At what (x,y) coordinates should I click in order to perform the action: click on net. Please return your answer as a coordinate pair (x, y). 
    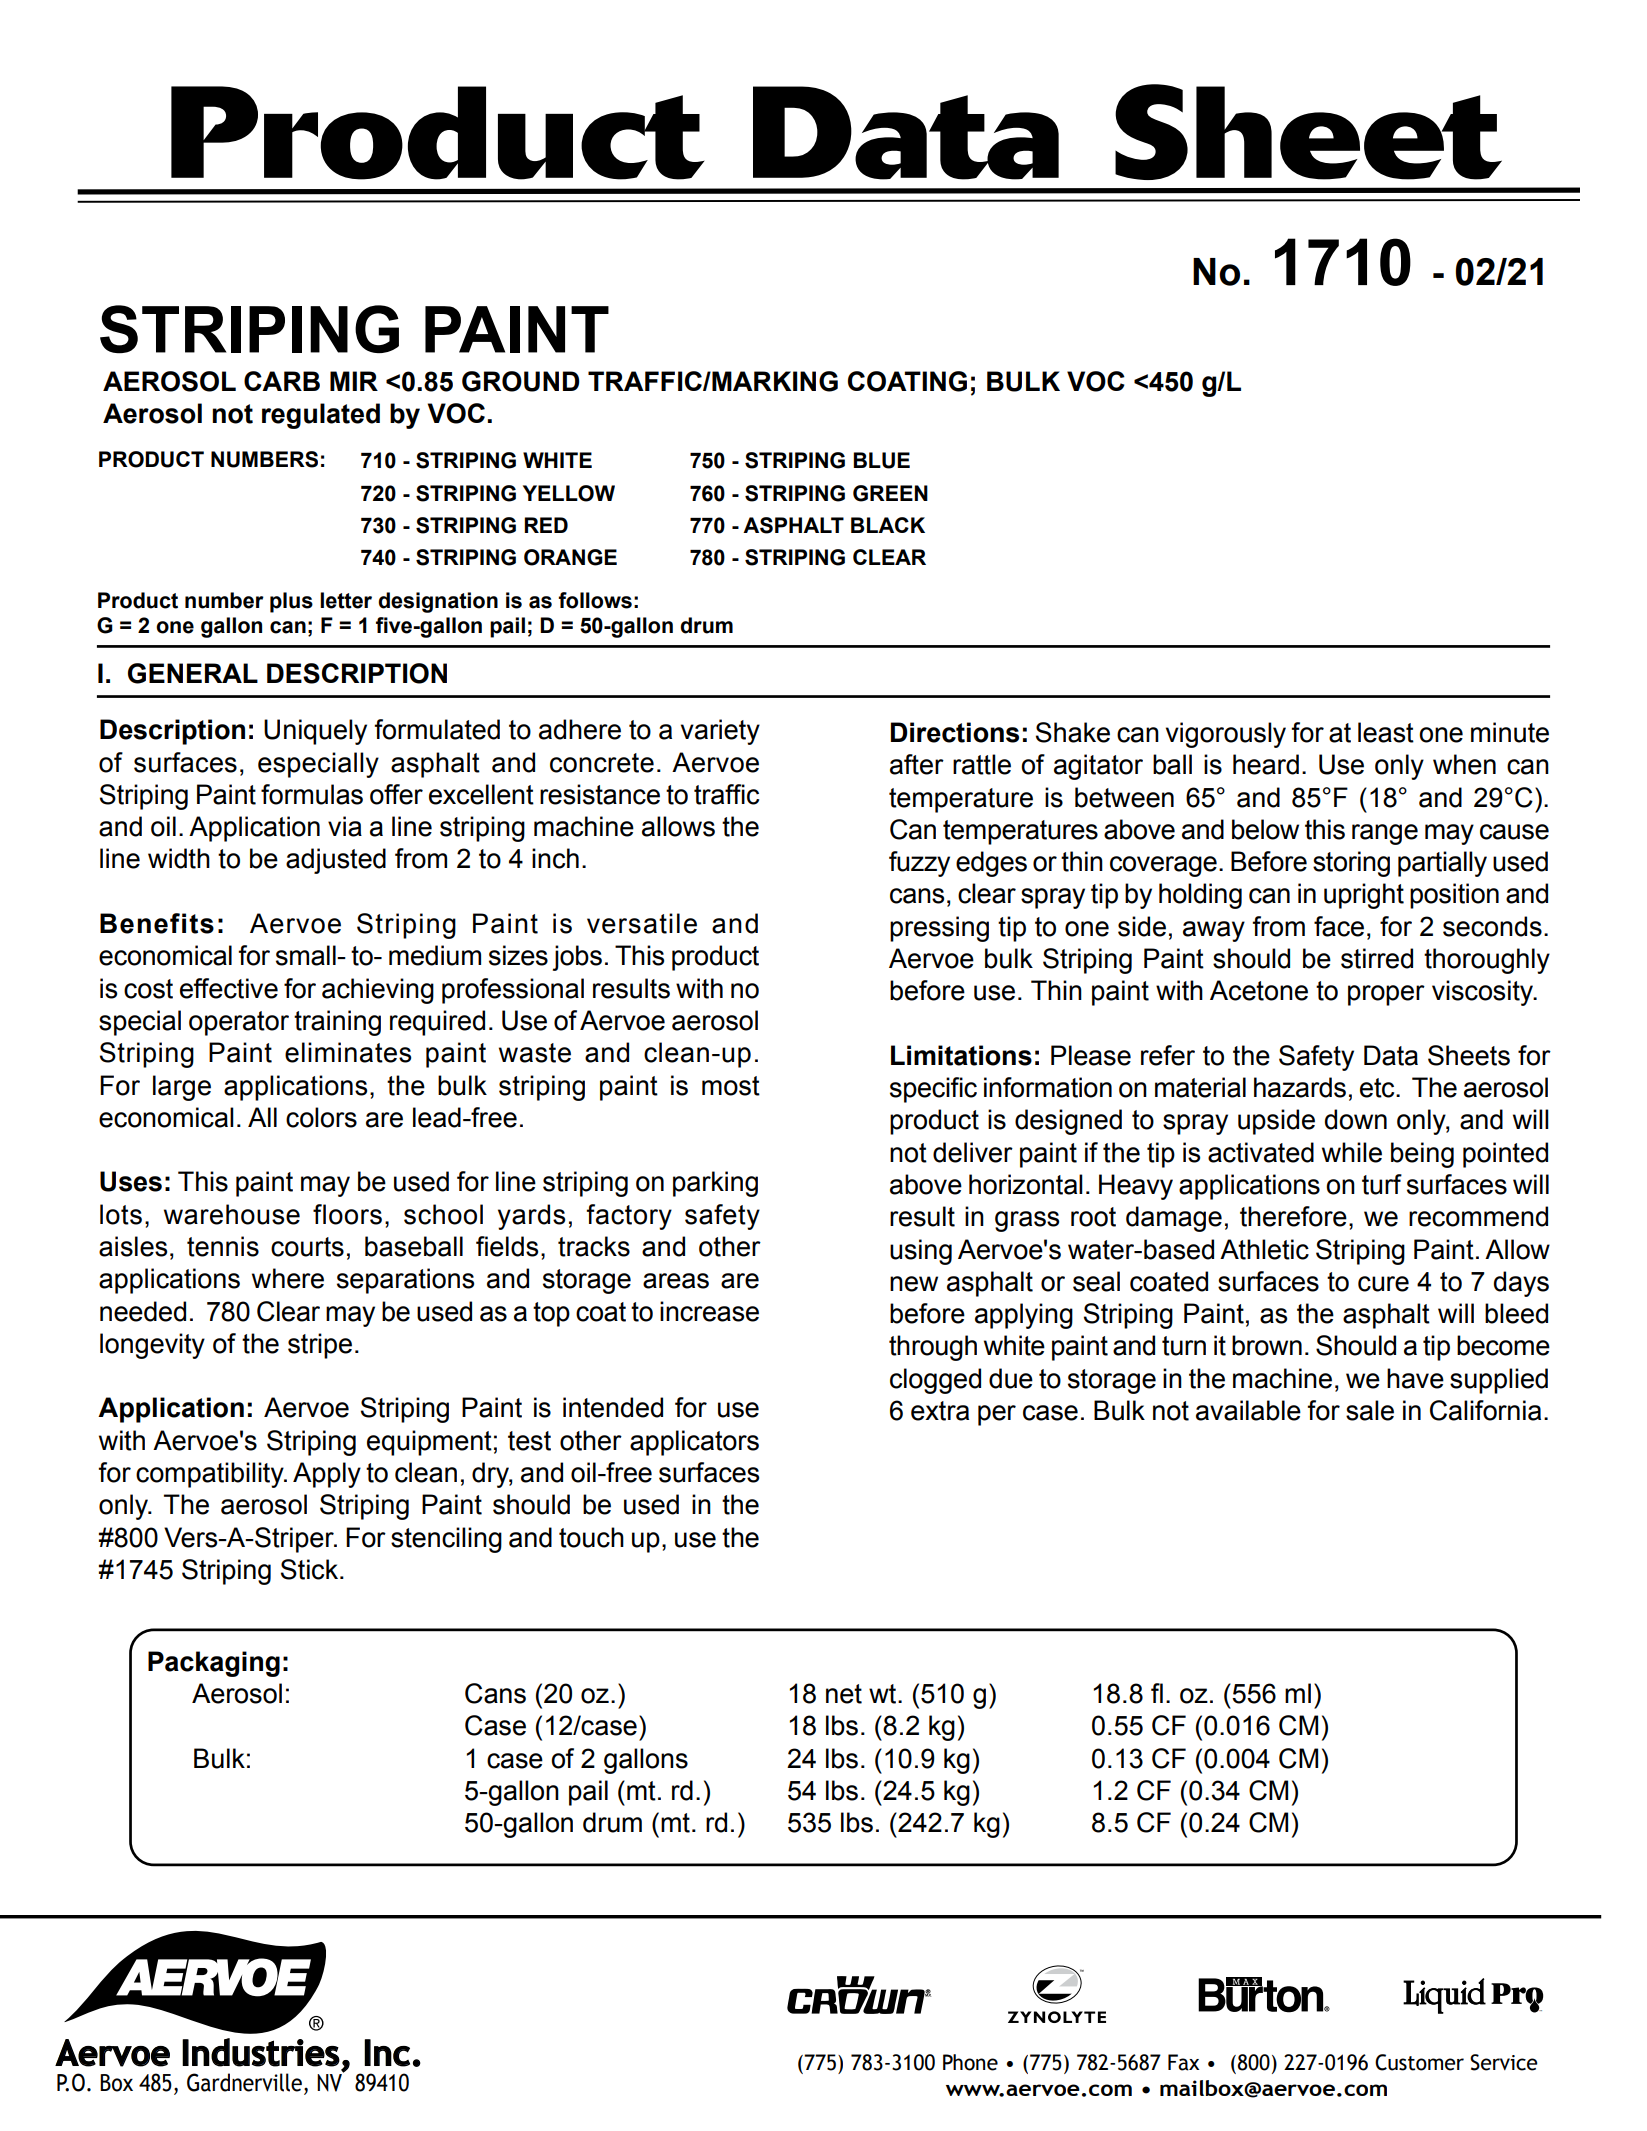
    Looking at the image, I should click on (844, 1694).
